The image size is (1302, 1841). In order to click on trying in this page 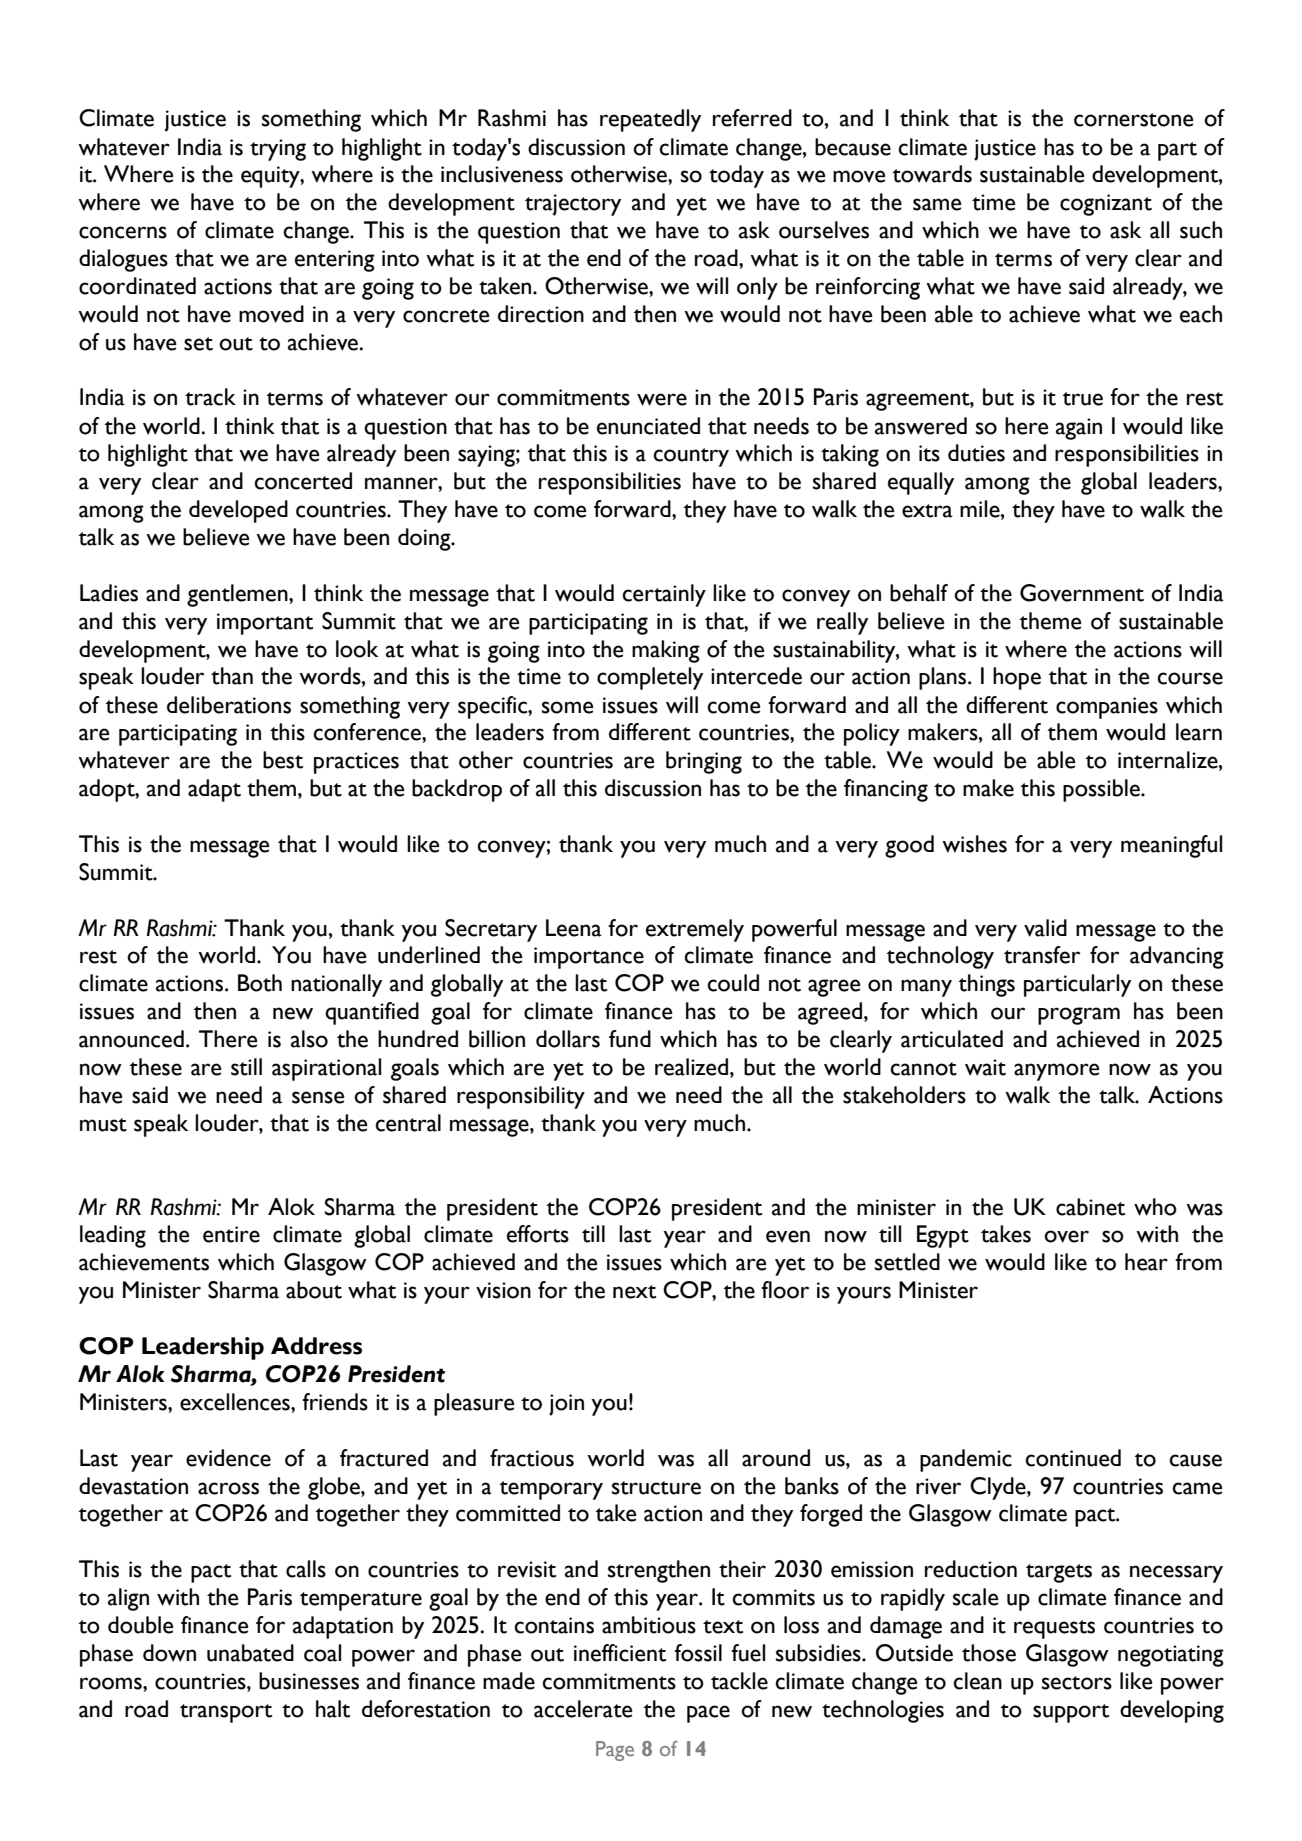, I will do `click(278, 150)`.
